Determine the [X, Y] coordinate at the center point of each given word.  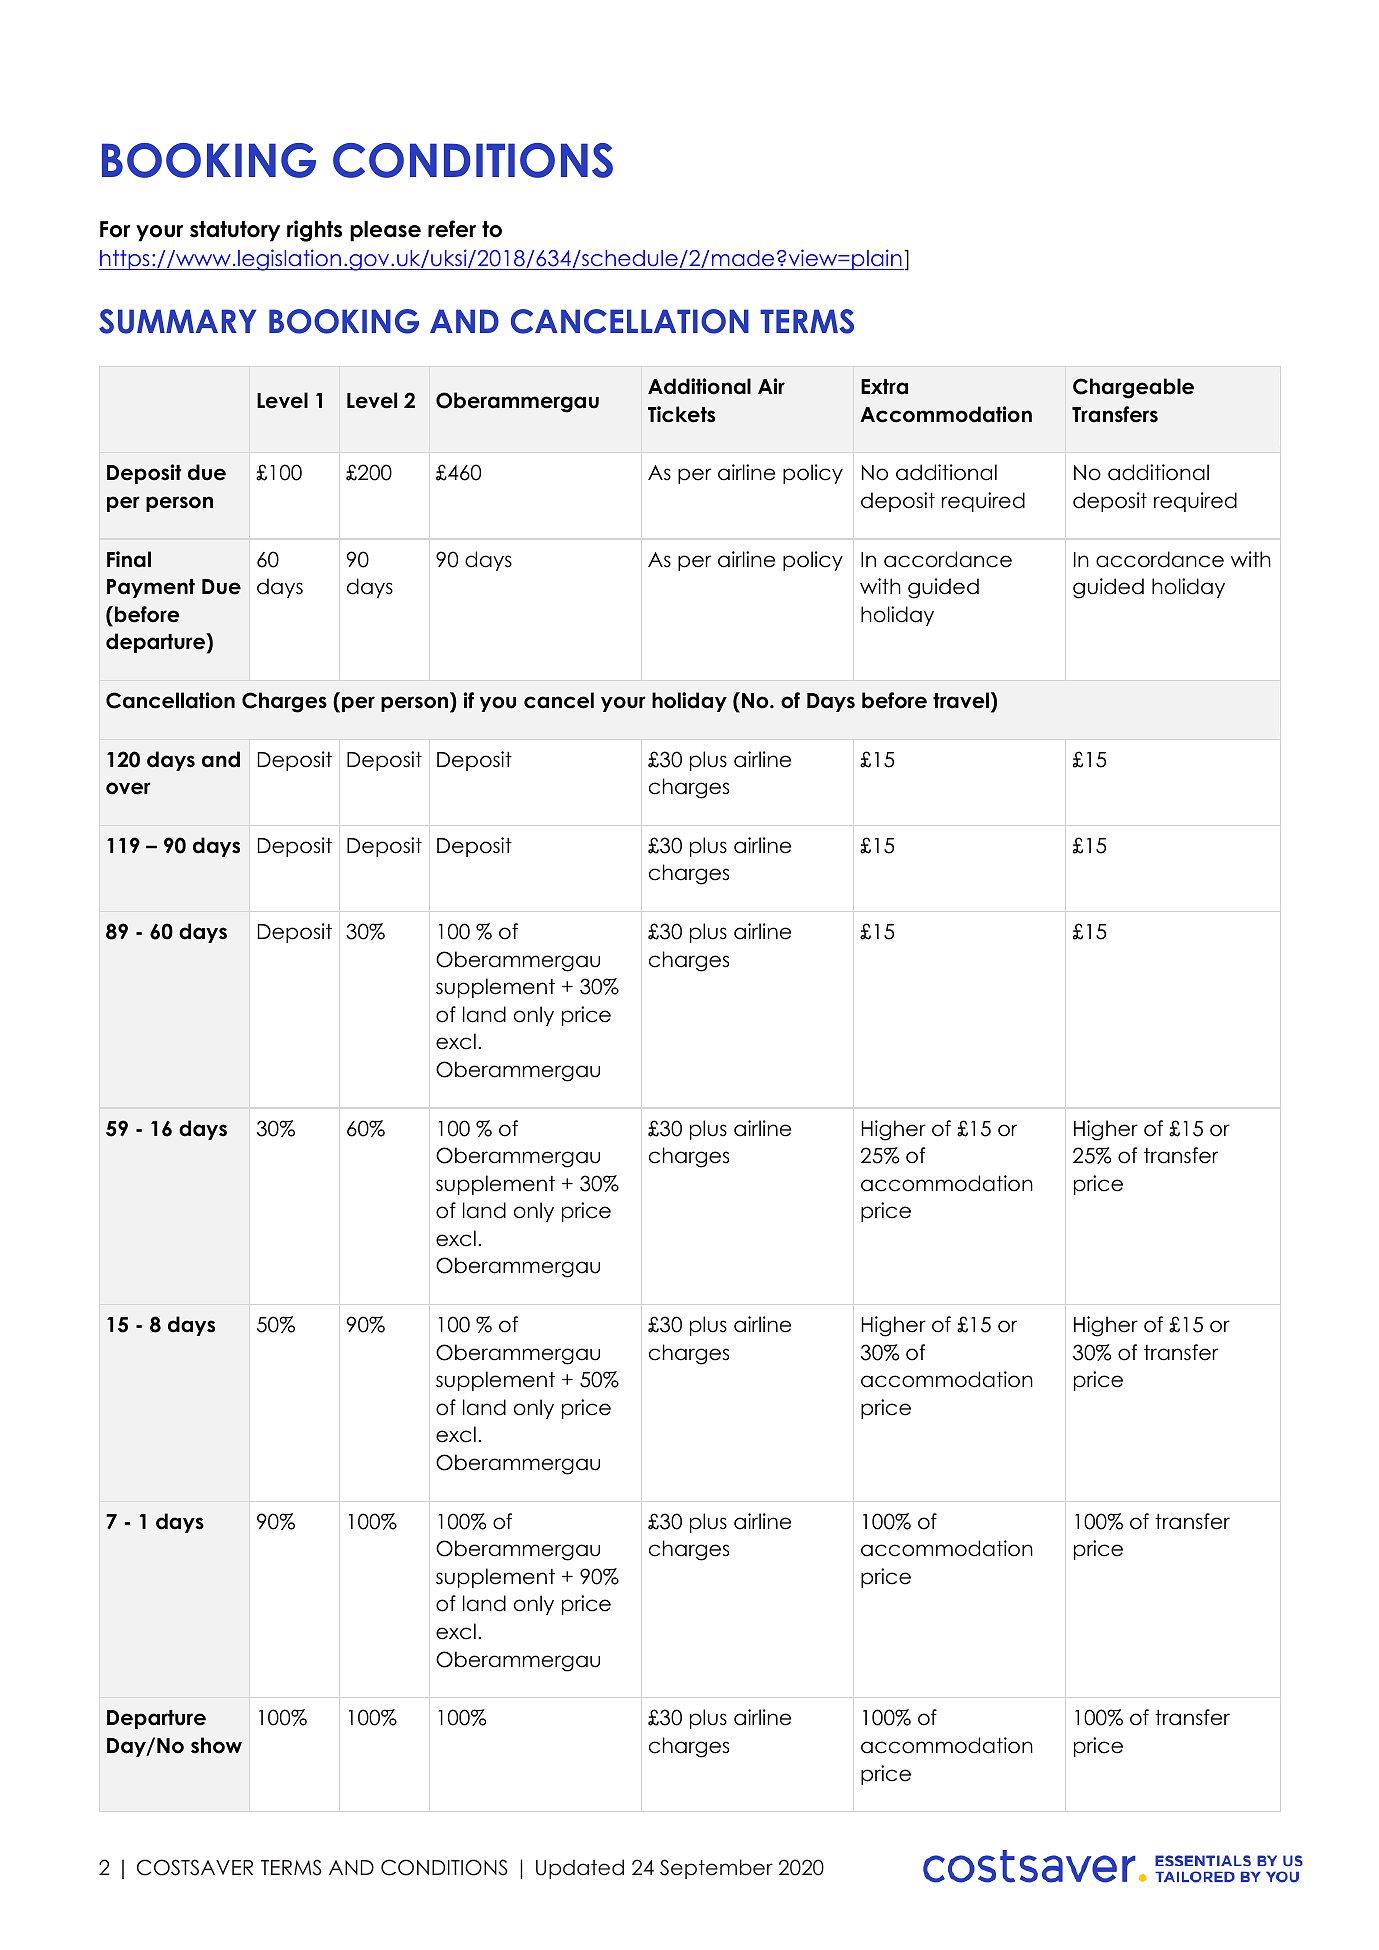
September [716, 1869]
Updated [580, 1869]
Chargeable [1133, 388]
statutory [235, 231]
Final [129, 559]
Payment [151, 588]
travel [961, 700]
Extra [884, 387]
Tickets [681, 414]
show [216, 1745]
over [128, 788]
